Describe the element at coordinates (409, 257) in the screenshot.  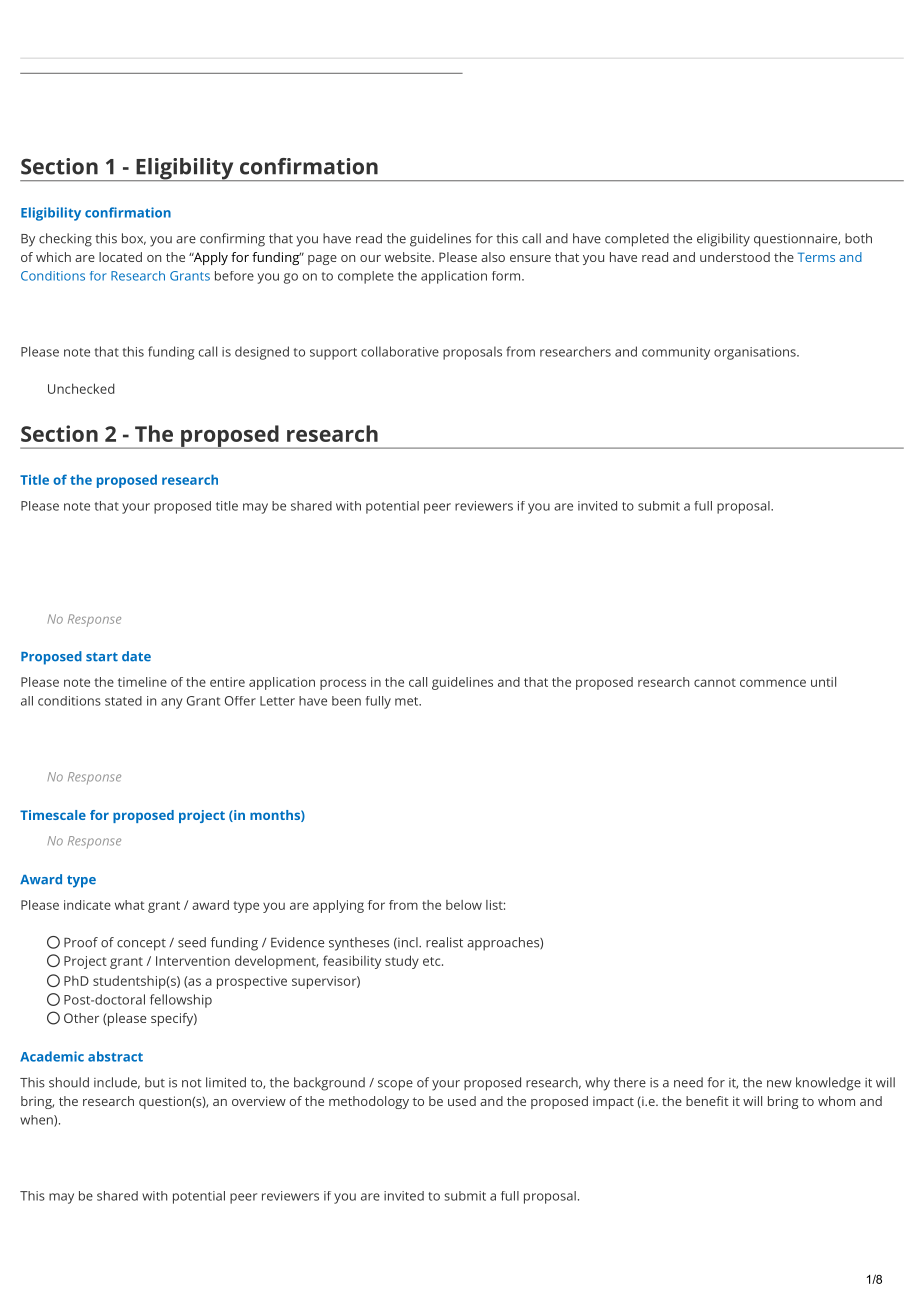
I see `website` at that location.
